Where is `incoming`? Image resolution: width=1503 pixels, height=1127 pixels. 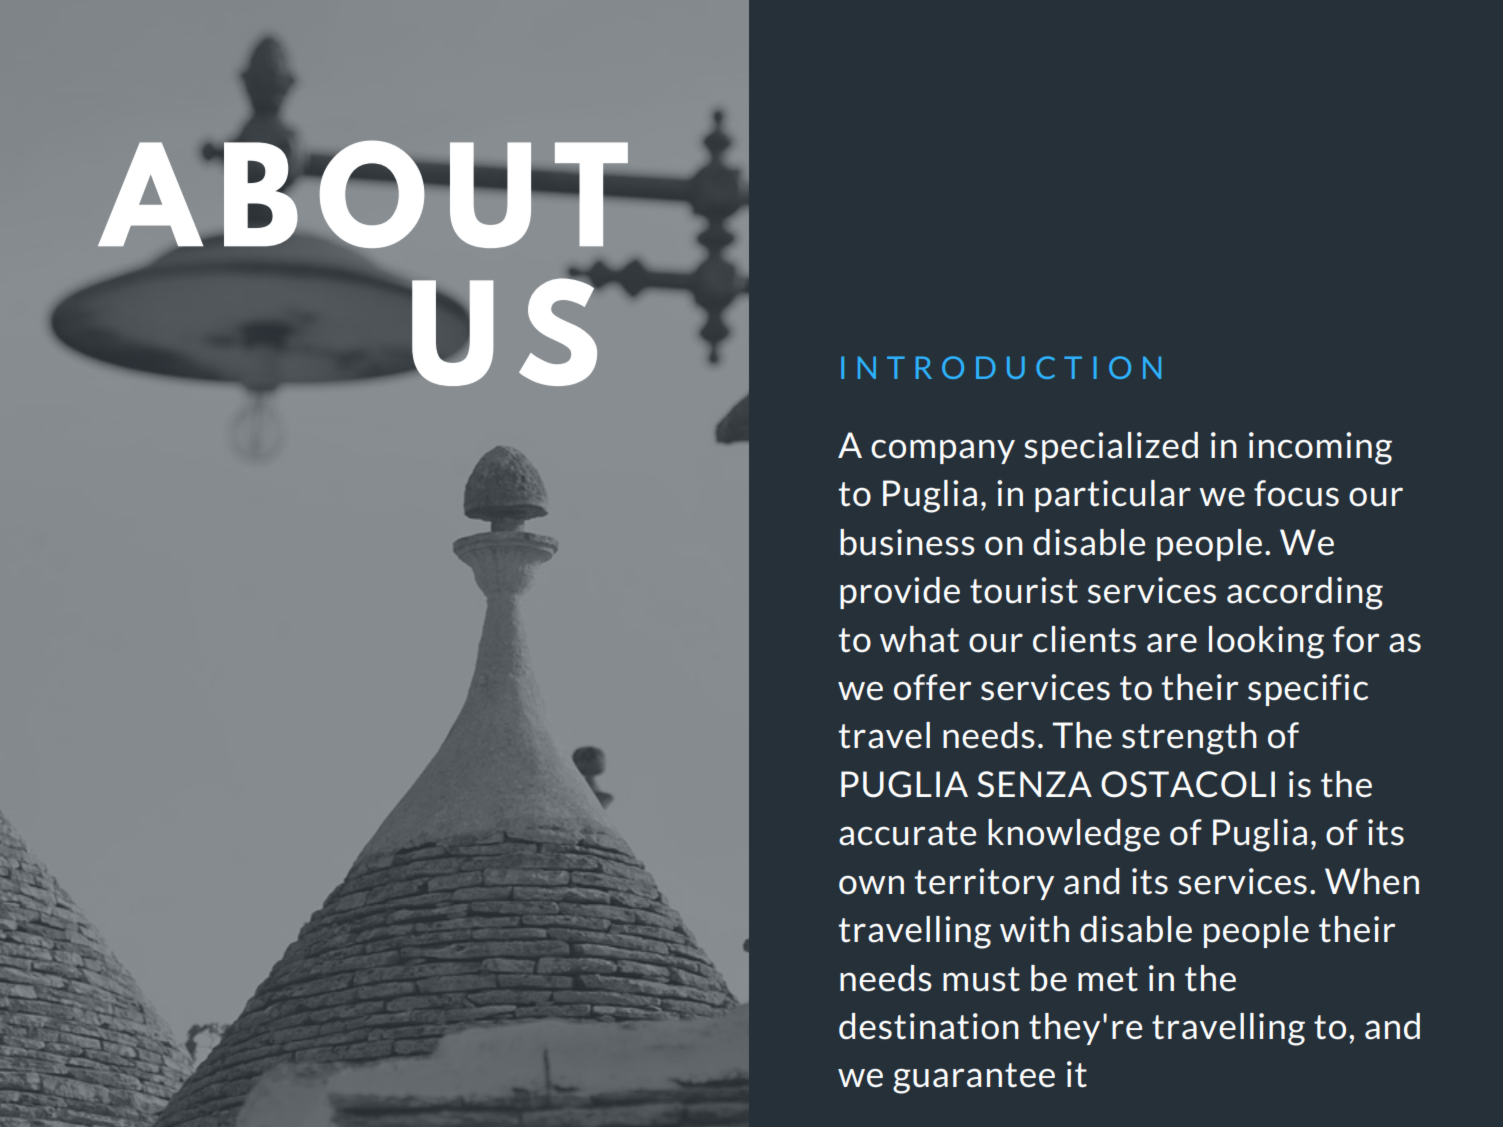
incoming is located at coordinates (1320, 448).
